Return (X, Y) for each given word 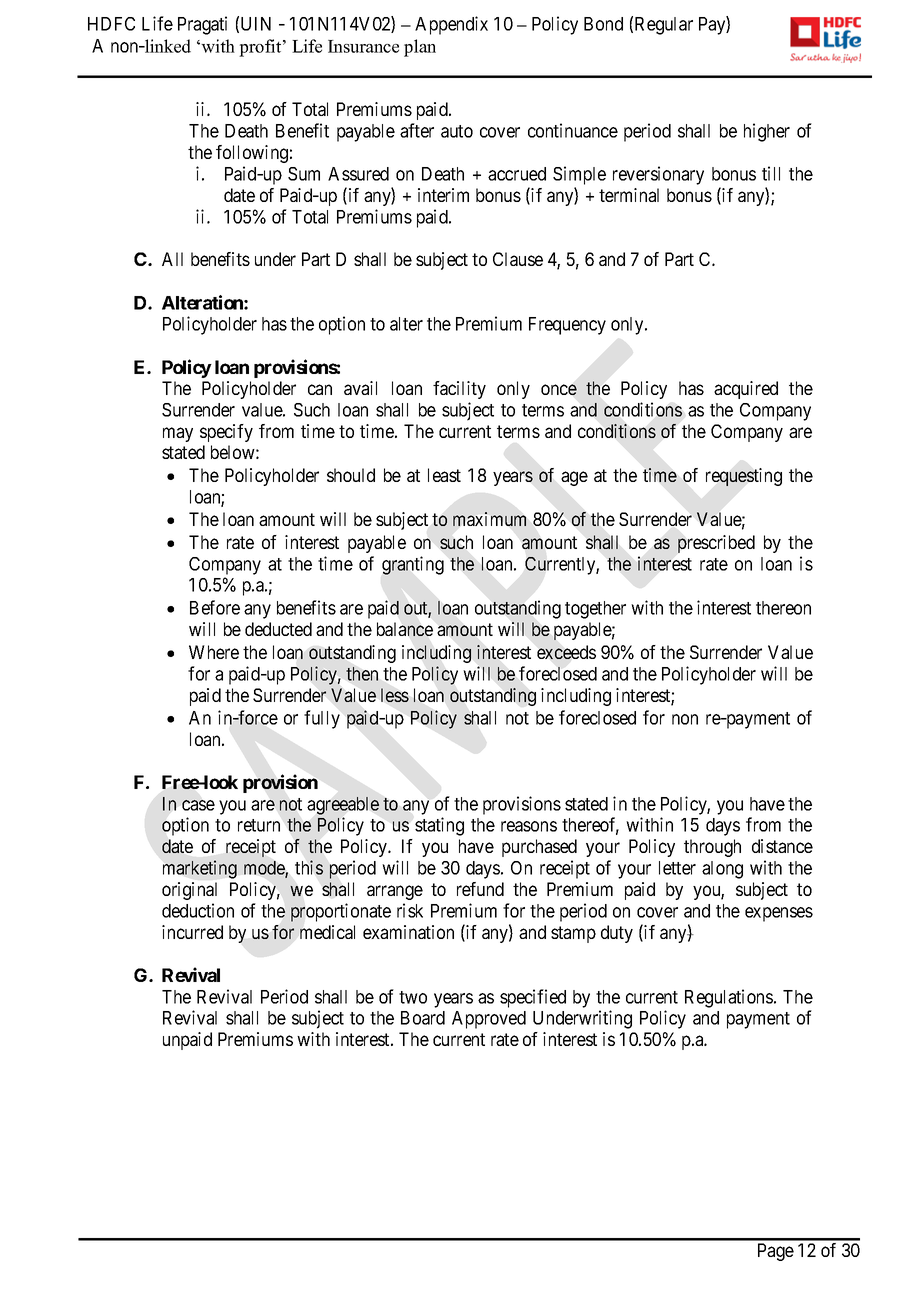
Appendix (451, 25)
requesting (744, 477)
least (444, 475)
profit (261, 48)
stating (439, 826)
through (712, 848)
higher (767, 132)
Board (423, 1018)
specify (226, 433)
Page (776, 1252)
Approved (489, 1020)
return (259, 825)
